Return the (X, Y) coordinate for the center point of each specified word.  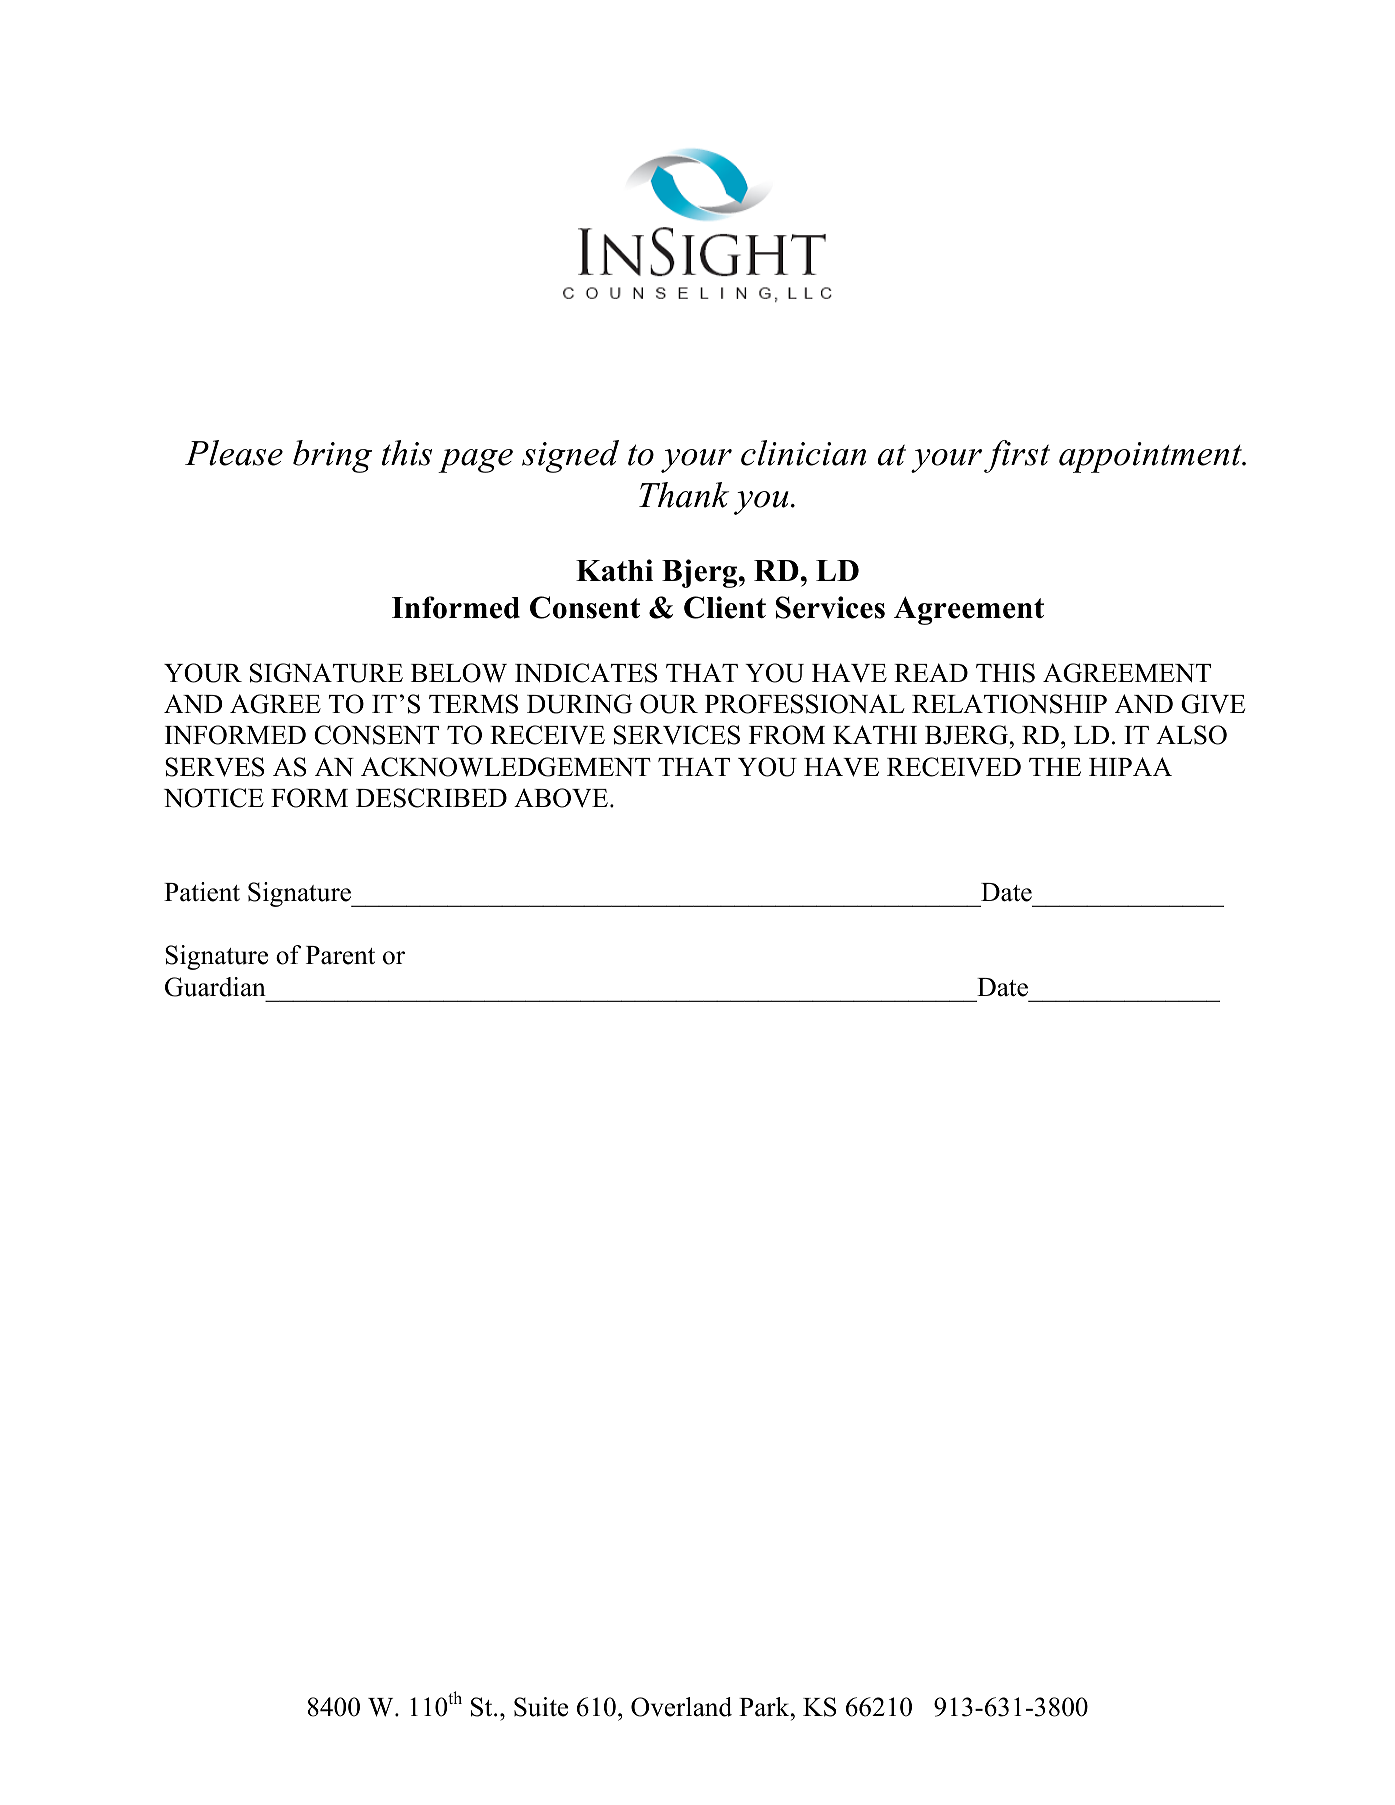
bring (332, 456)
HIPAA (1130, 766)
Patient (202, 892)
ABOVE (561, 798)
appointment (1151, 457)
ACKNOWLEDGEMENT (506, 767)
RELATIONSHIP (1009, 704)
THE (1055, 767)
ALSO (1191, 735)
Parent (340, 955)
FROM (787, 735)
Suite (541, 1707)
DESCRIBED (431, 798)
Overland (681, 1707)
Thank (684, 495)
